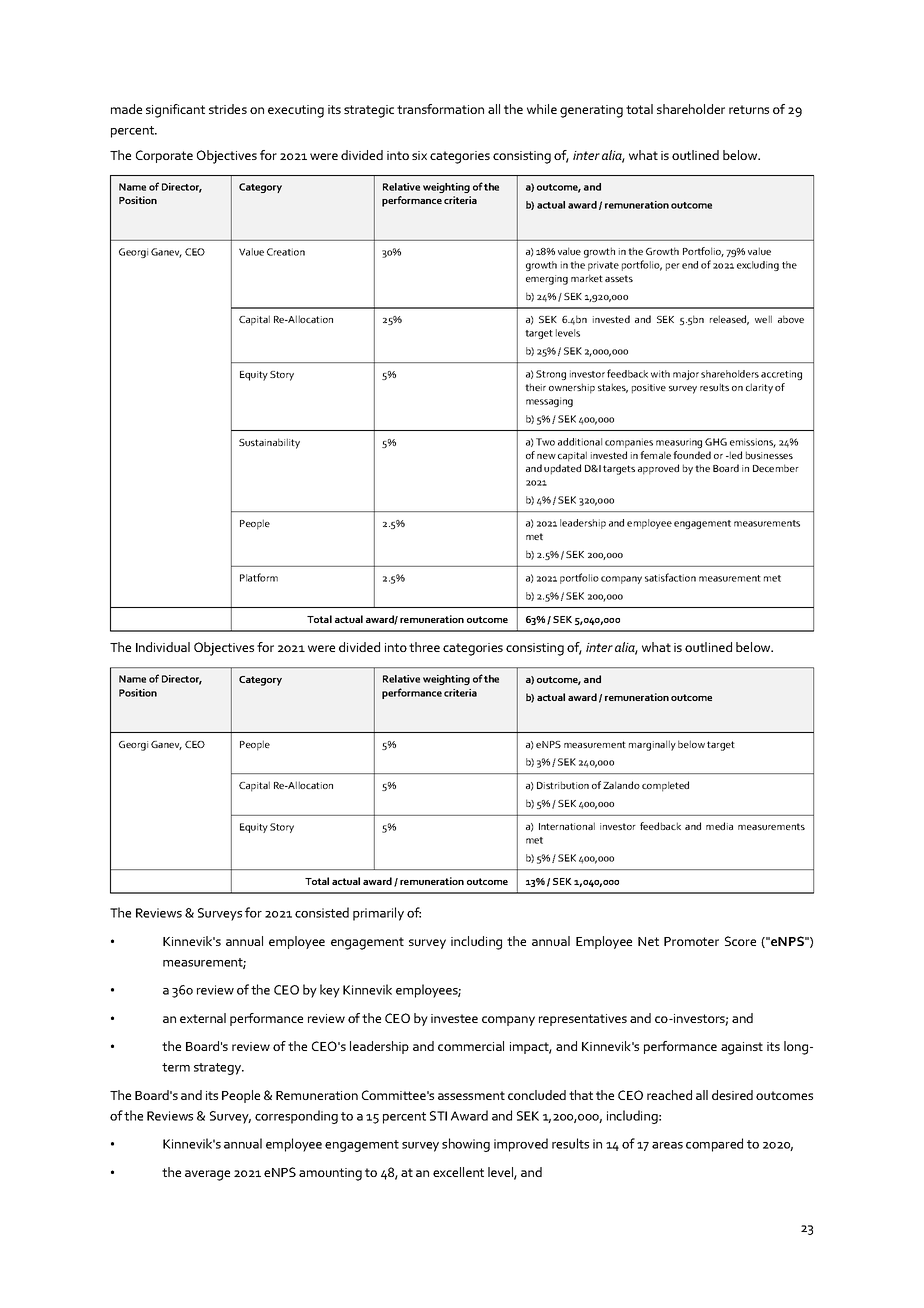 The width and height of the screenshot is (924, 1308). Describe the element at coordinates (466, 1145) in the screenshot. I see `showing` at that location.
